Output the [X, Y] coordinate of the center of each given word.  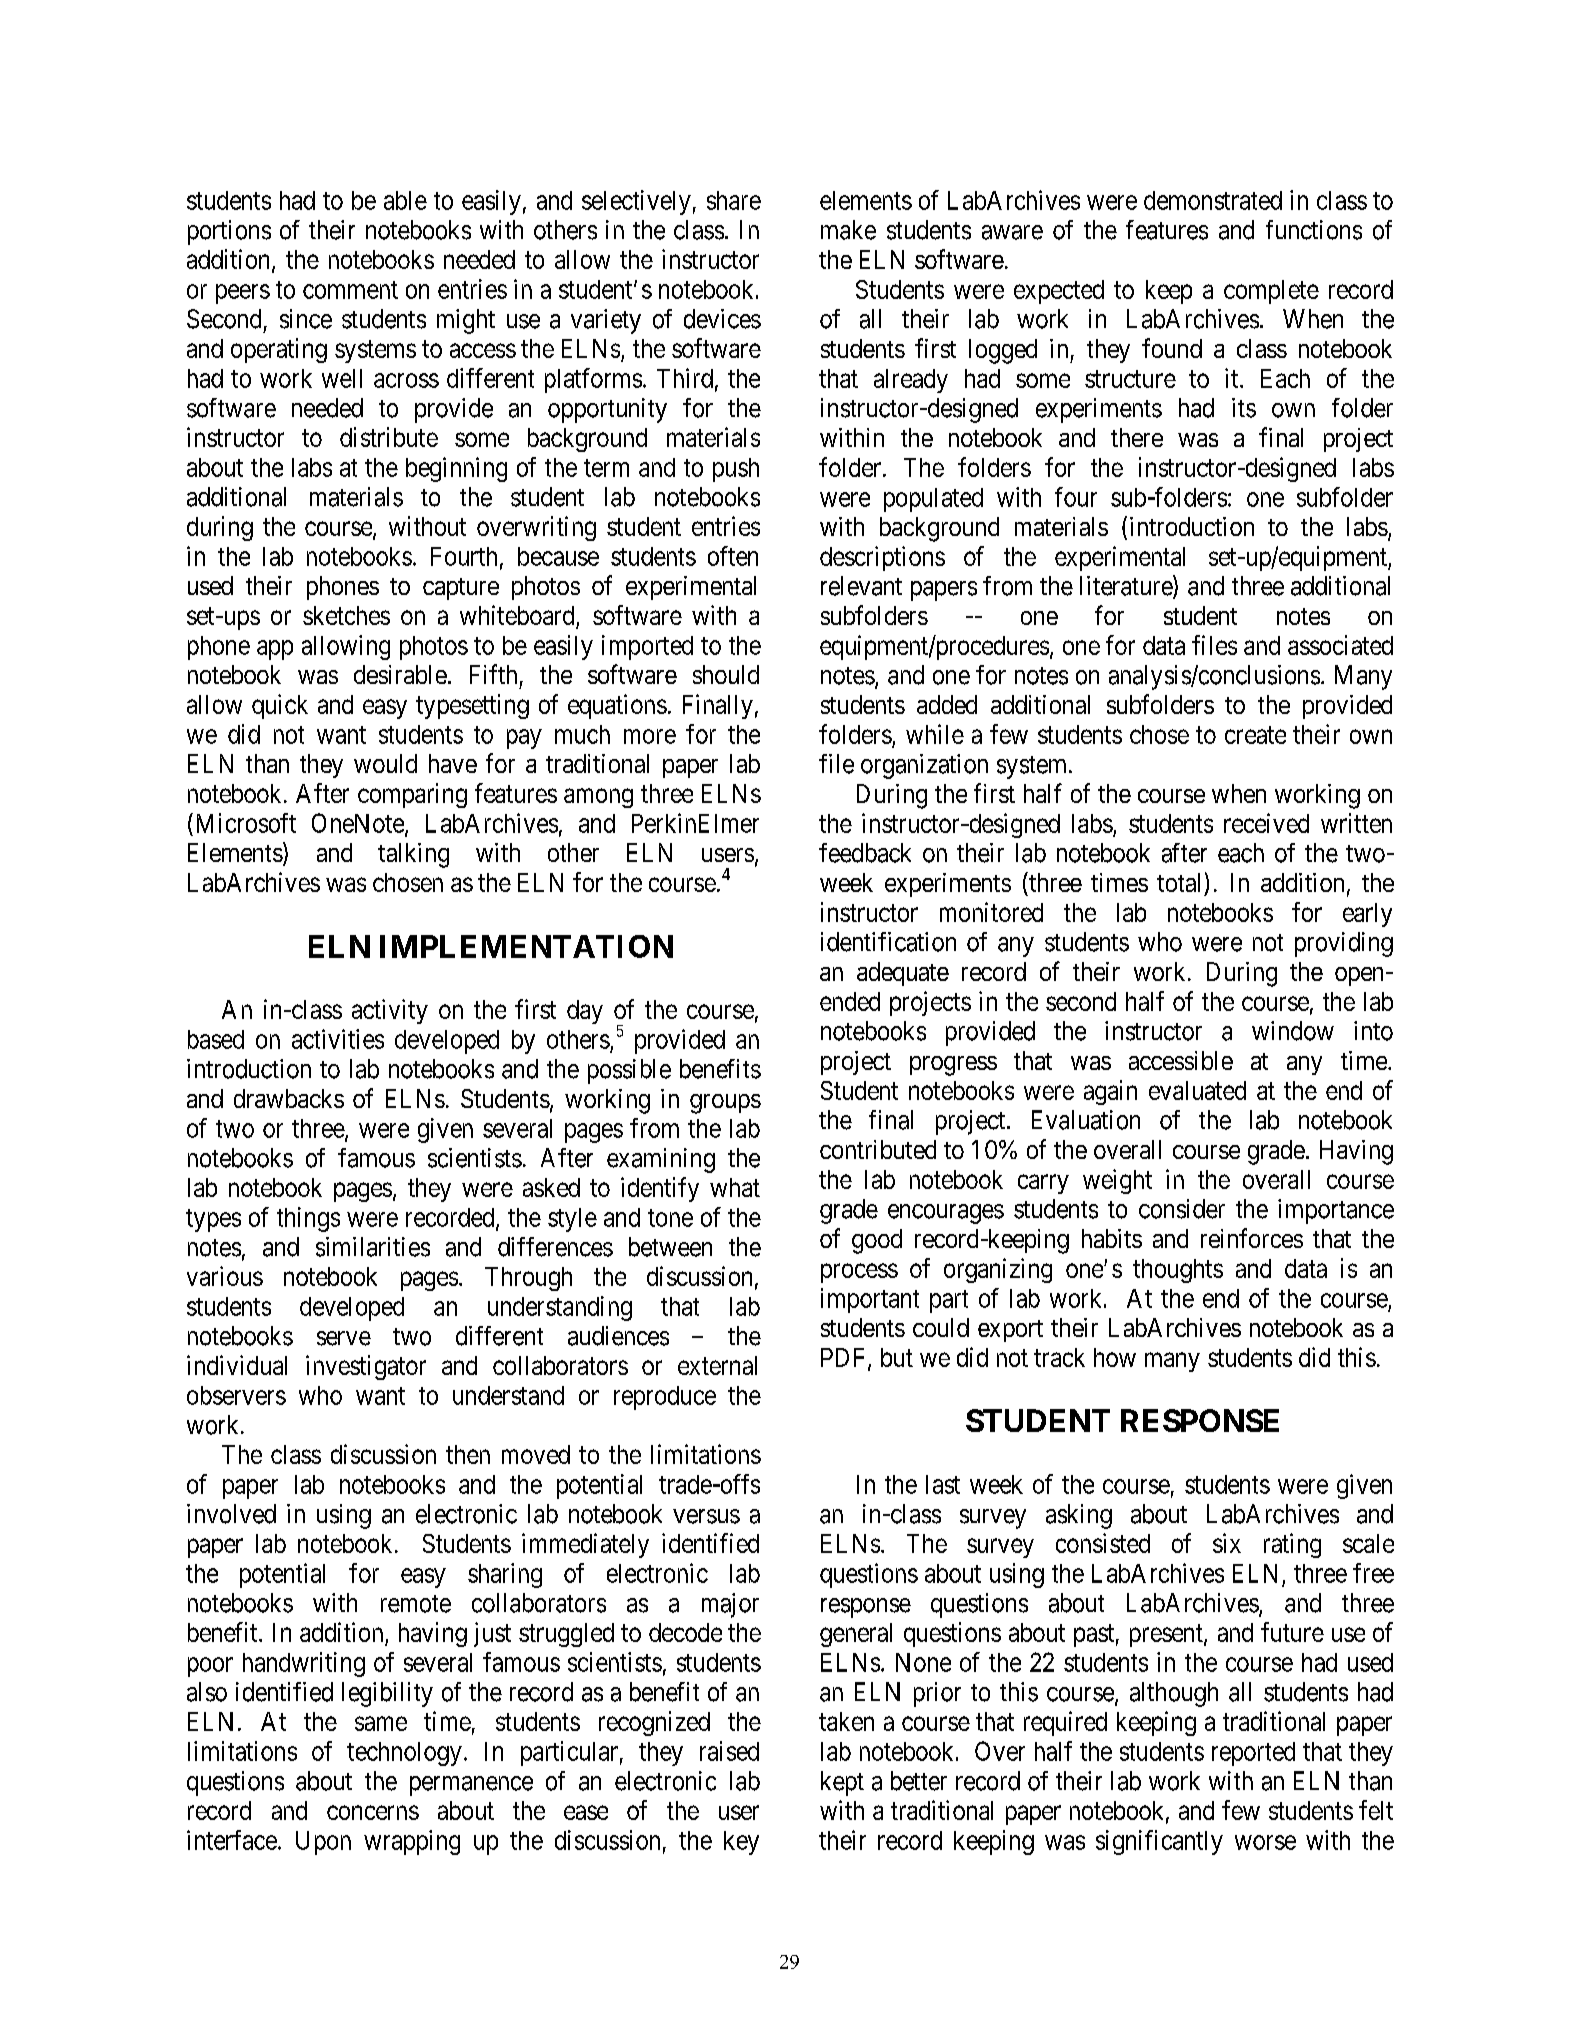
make [848, 230]
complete [1271, 292]
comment [350, 290]
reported [1253, 1754]
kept [842, 1783]
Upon [323, 1843]
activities [338, 1039]
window [1293, 1031]
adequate [903, 974]
